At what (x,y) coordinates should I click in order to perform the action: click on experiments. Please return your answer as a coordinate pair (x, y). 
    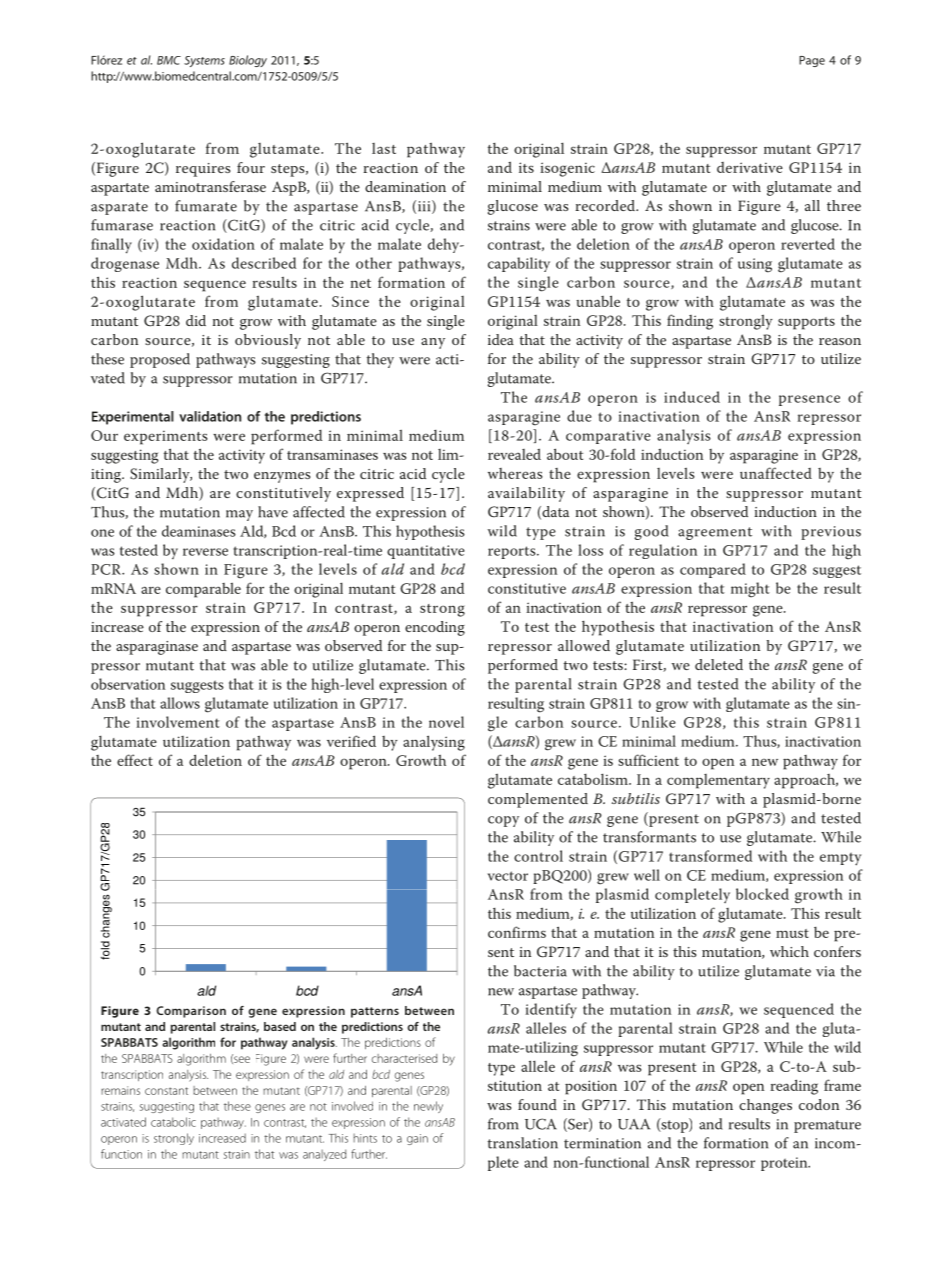
    Looking at the image, I should click on (166, 437).
